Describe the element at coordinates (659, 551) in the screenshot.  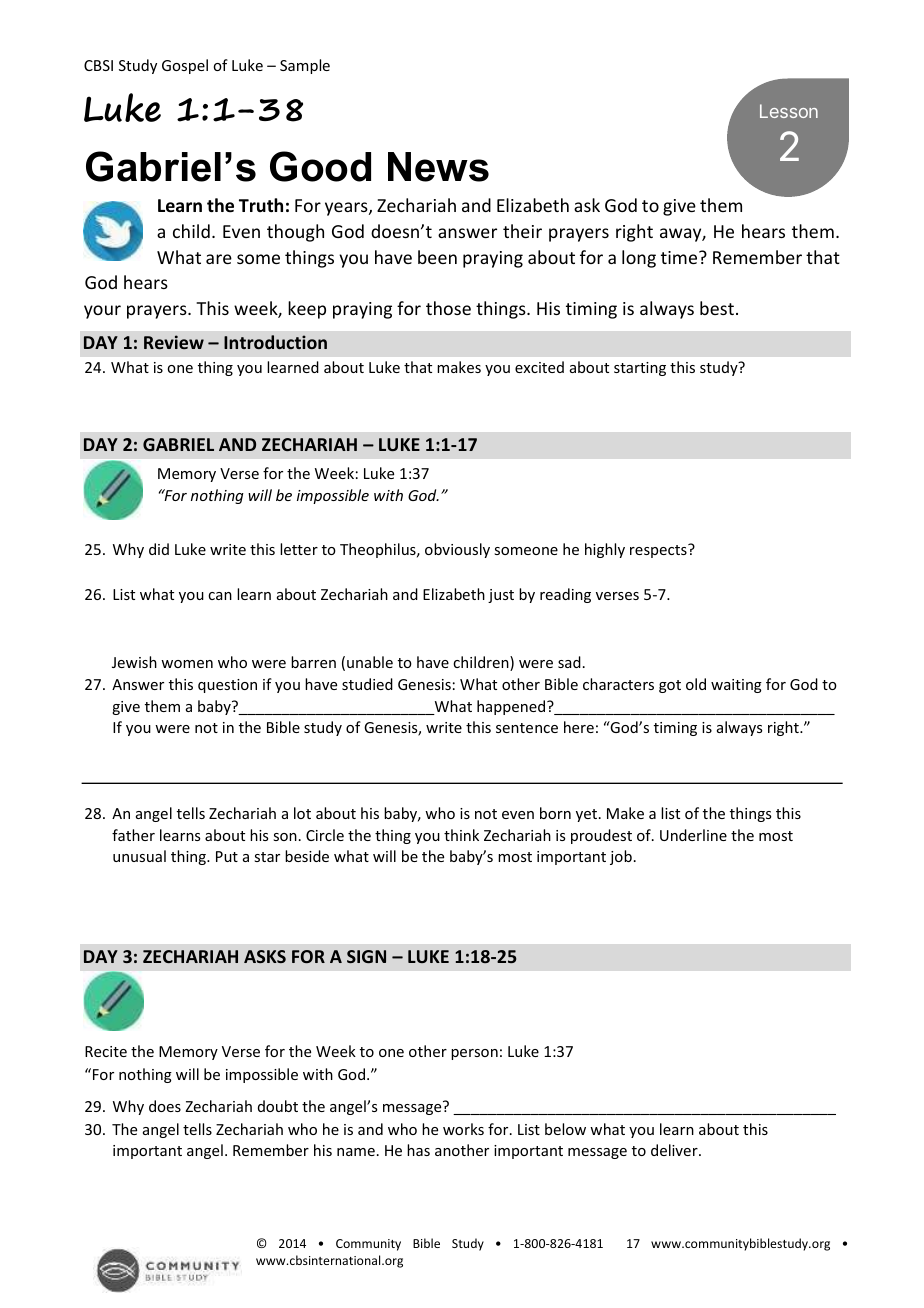
I see `respects` at that location.
